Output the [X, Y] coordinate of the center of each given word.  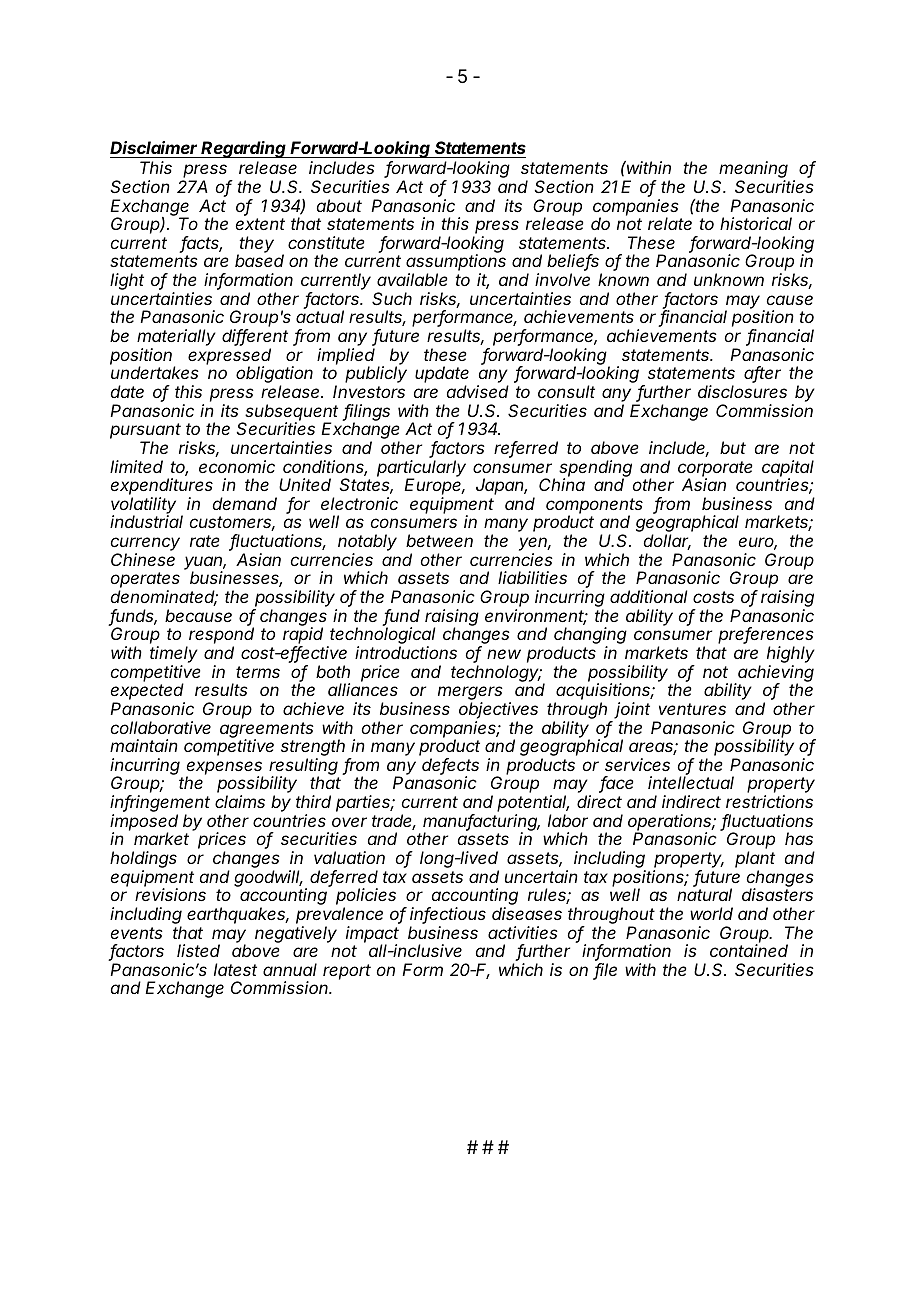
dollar [667, 542]
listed [198, 950]
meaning [753, 171]
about [339, 205]
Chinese [143, 559]
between [439, 540]
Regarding [244, 149]
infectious [448, 915]
